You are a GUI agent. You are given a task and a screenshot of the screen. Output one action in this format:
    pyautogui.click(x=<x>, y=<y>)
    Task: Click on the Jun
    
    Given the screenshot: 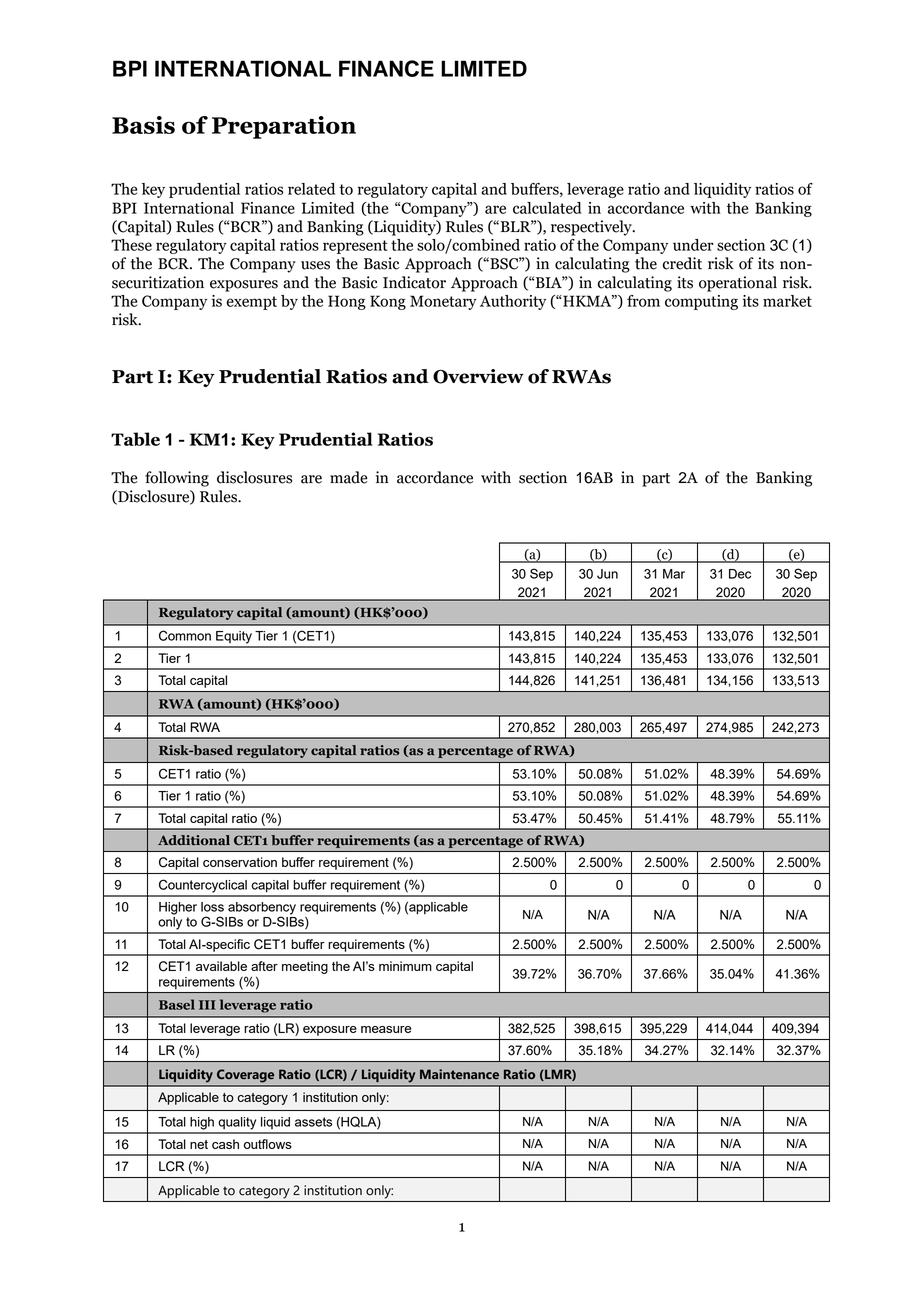 What is the action you would take?
    pyautogui.click(x=607, y=574)
